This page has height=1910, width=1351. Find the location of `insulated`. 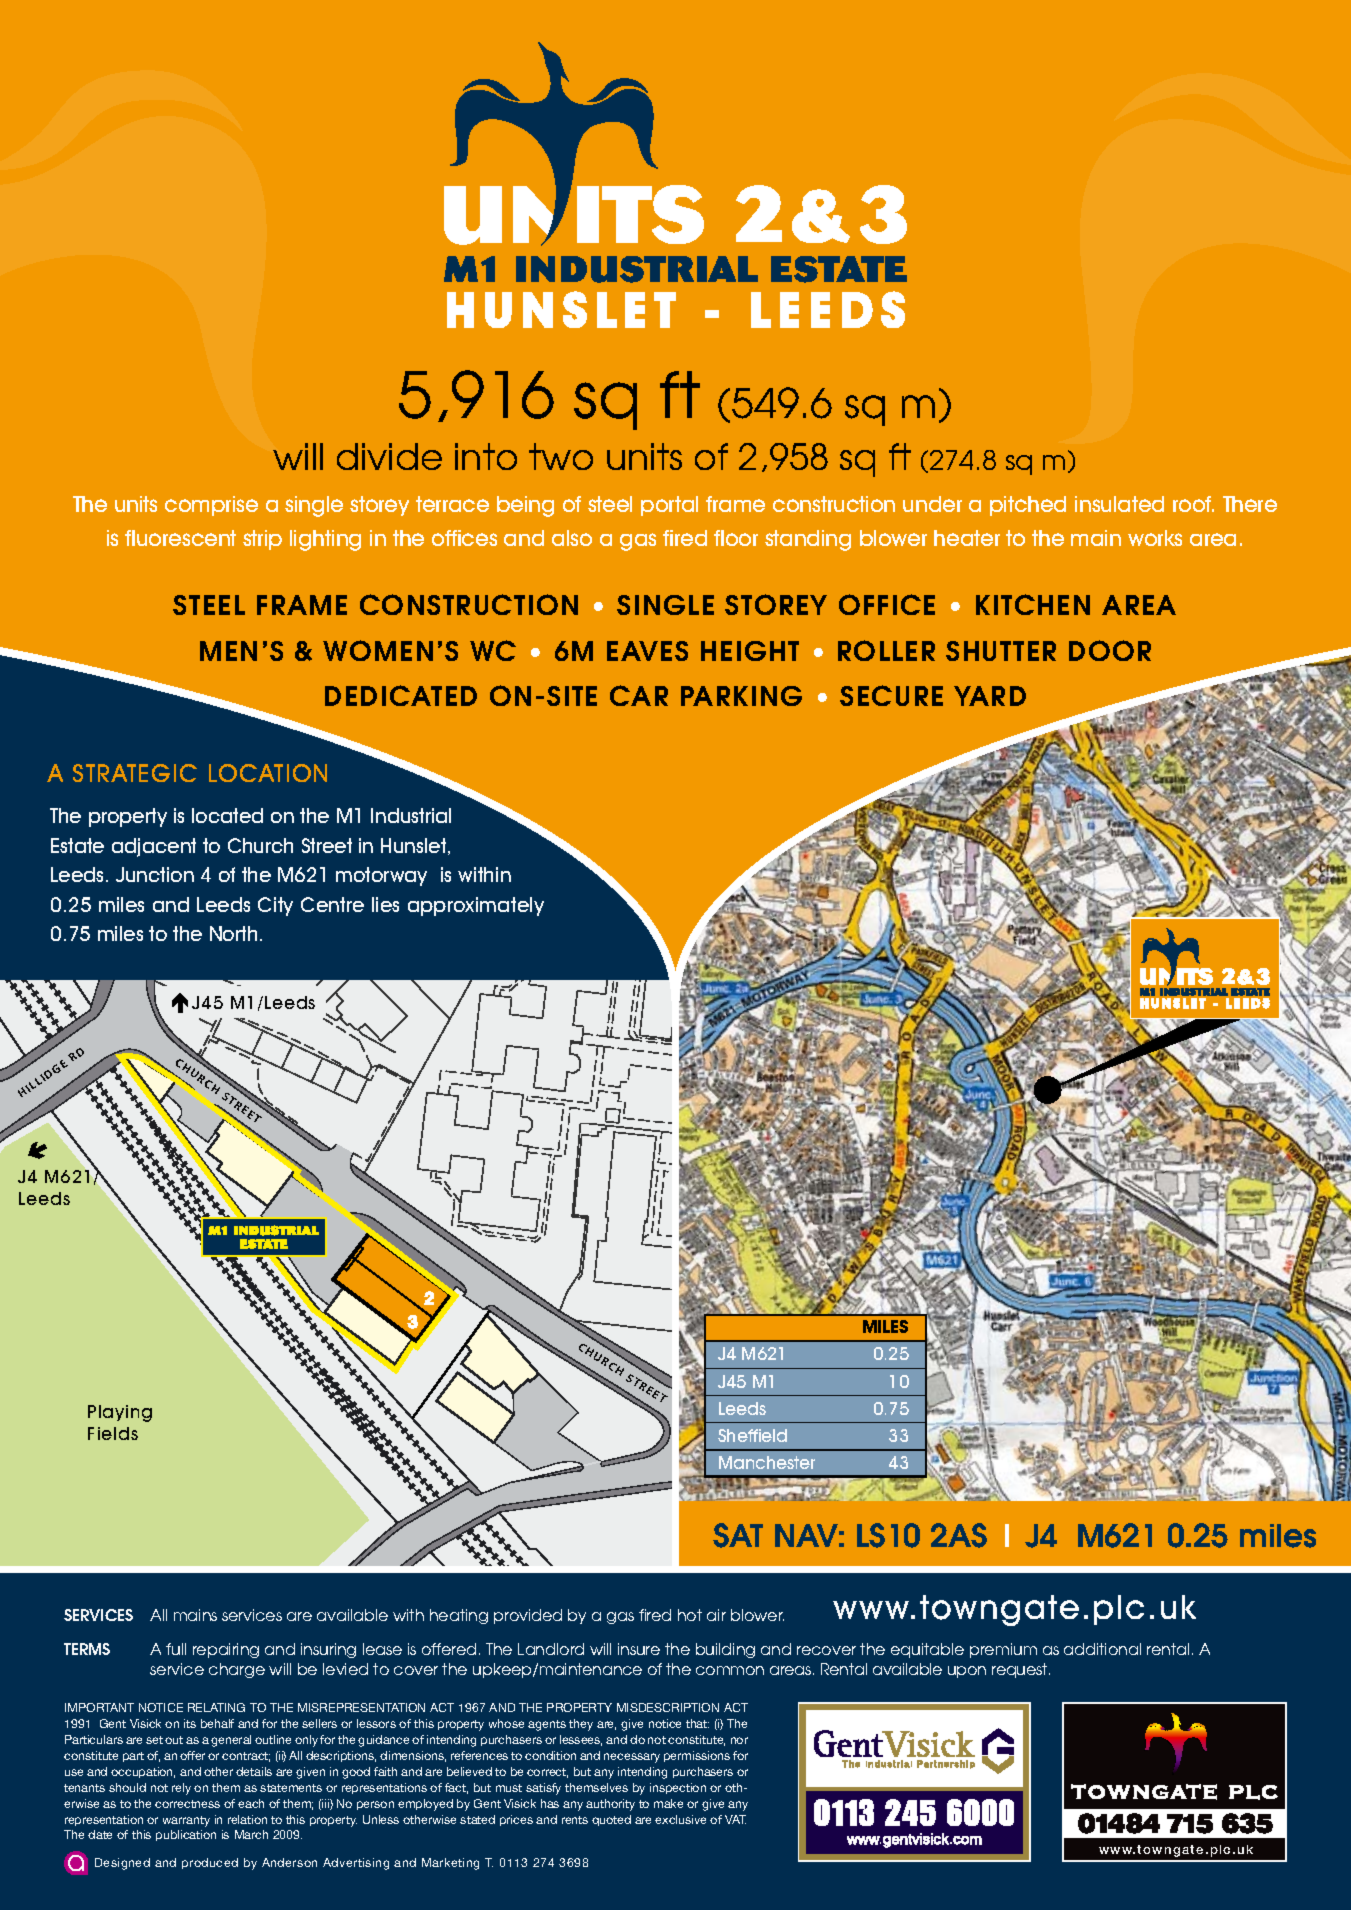

insulated is located at coordinates (1119, 504).
